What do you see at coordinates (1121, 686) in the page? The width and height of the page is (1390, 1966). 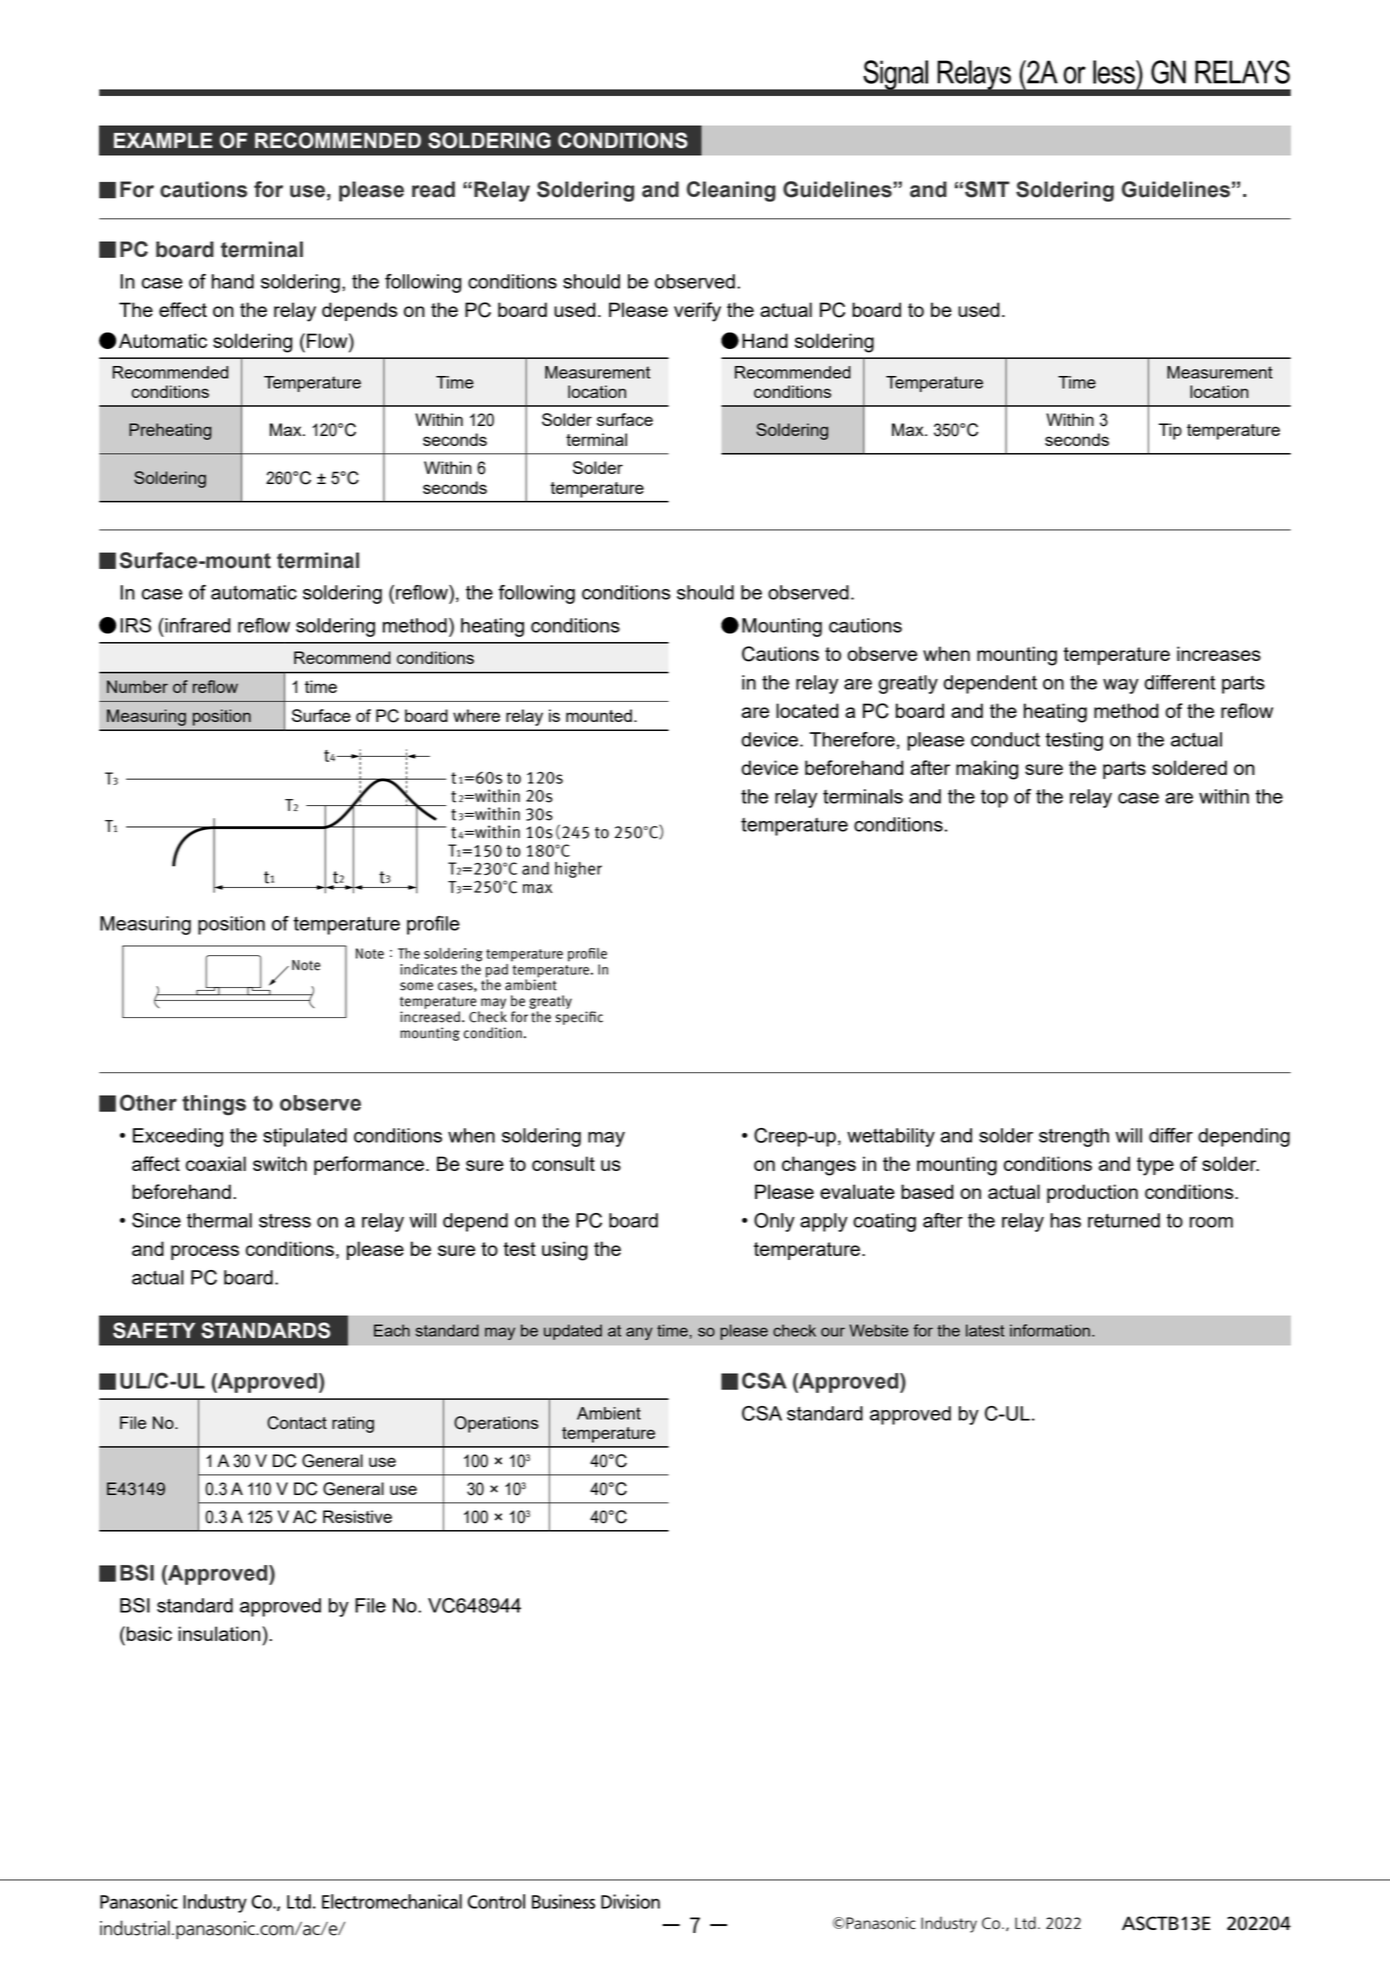 I see `way` at bounding box center [1121, 686].
